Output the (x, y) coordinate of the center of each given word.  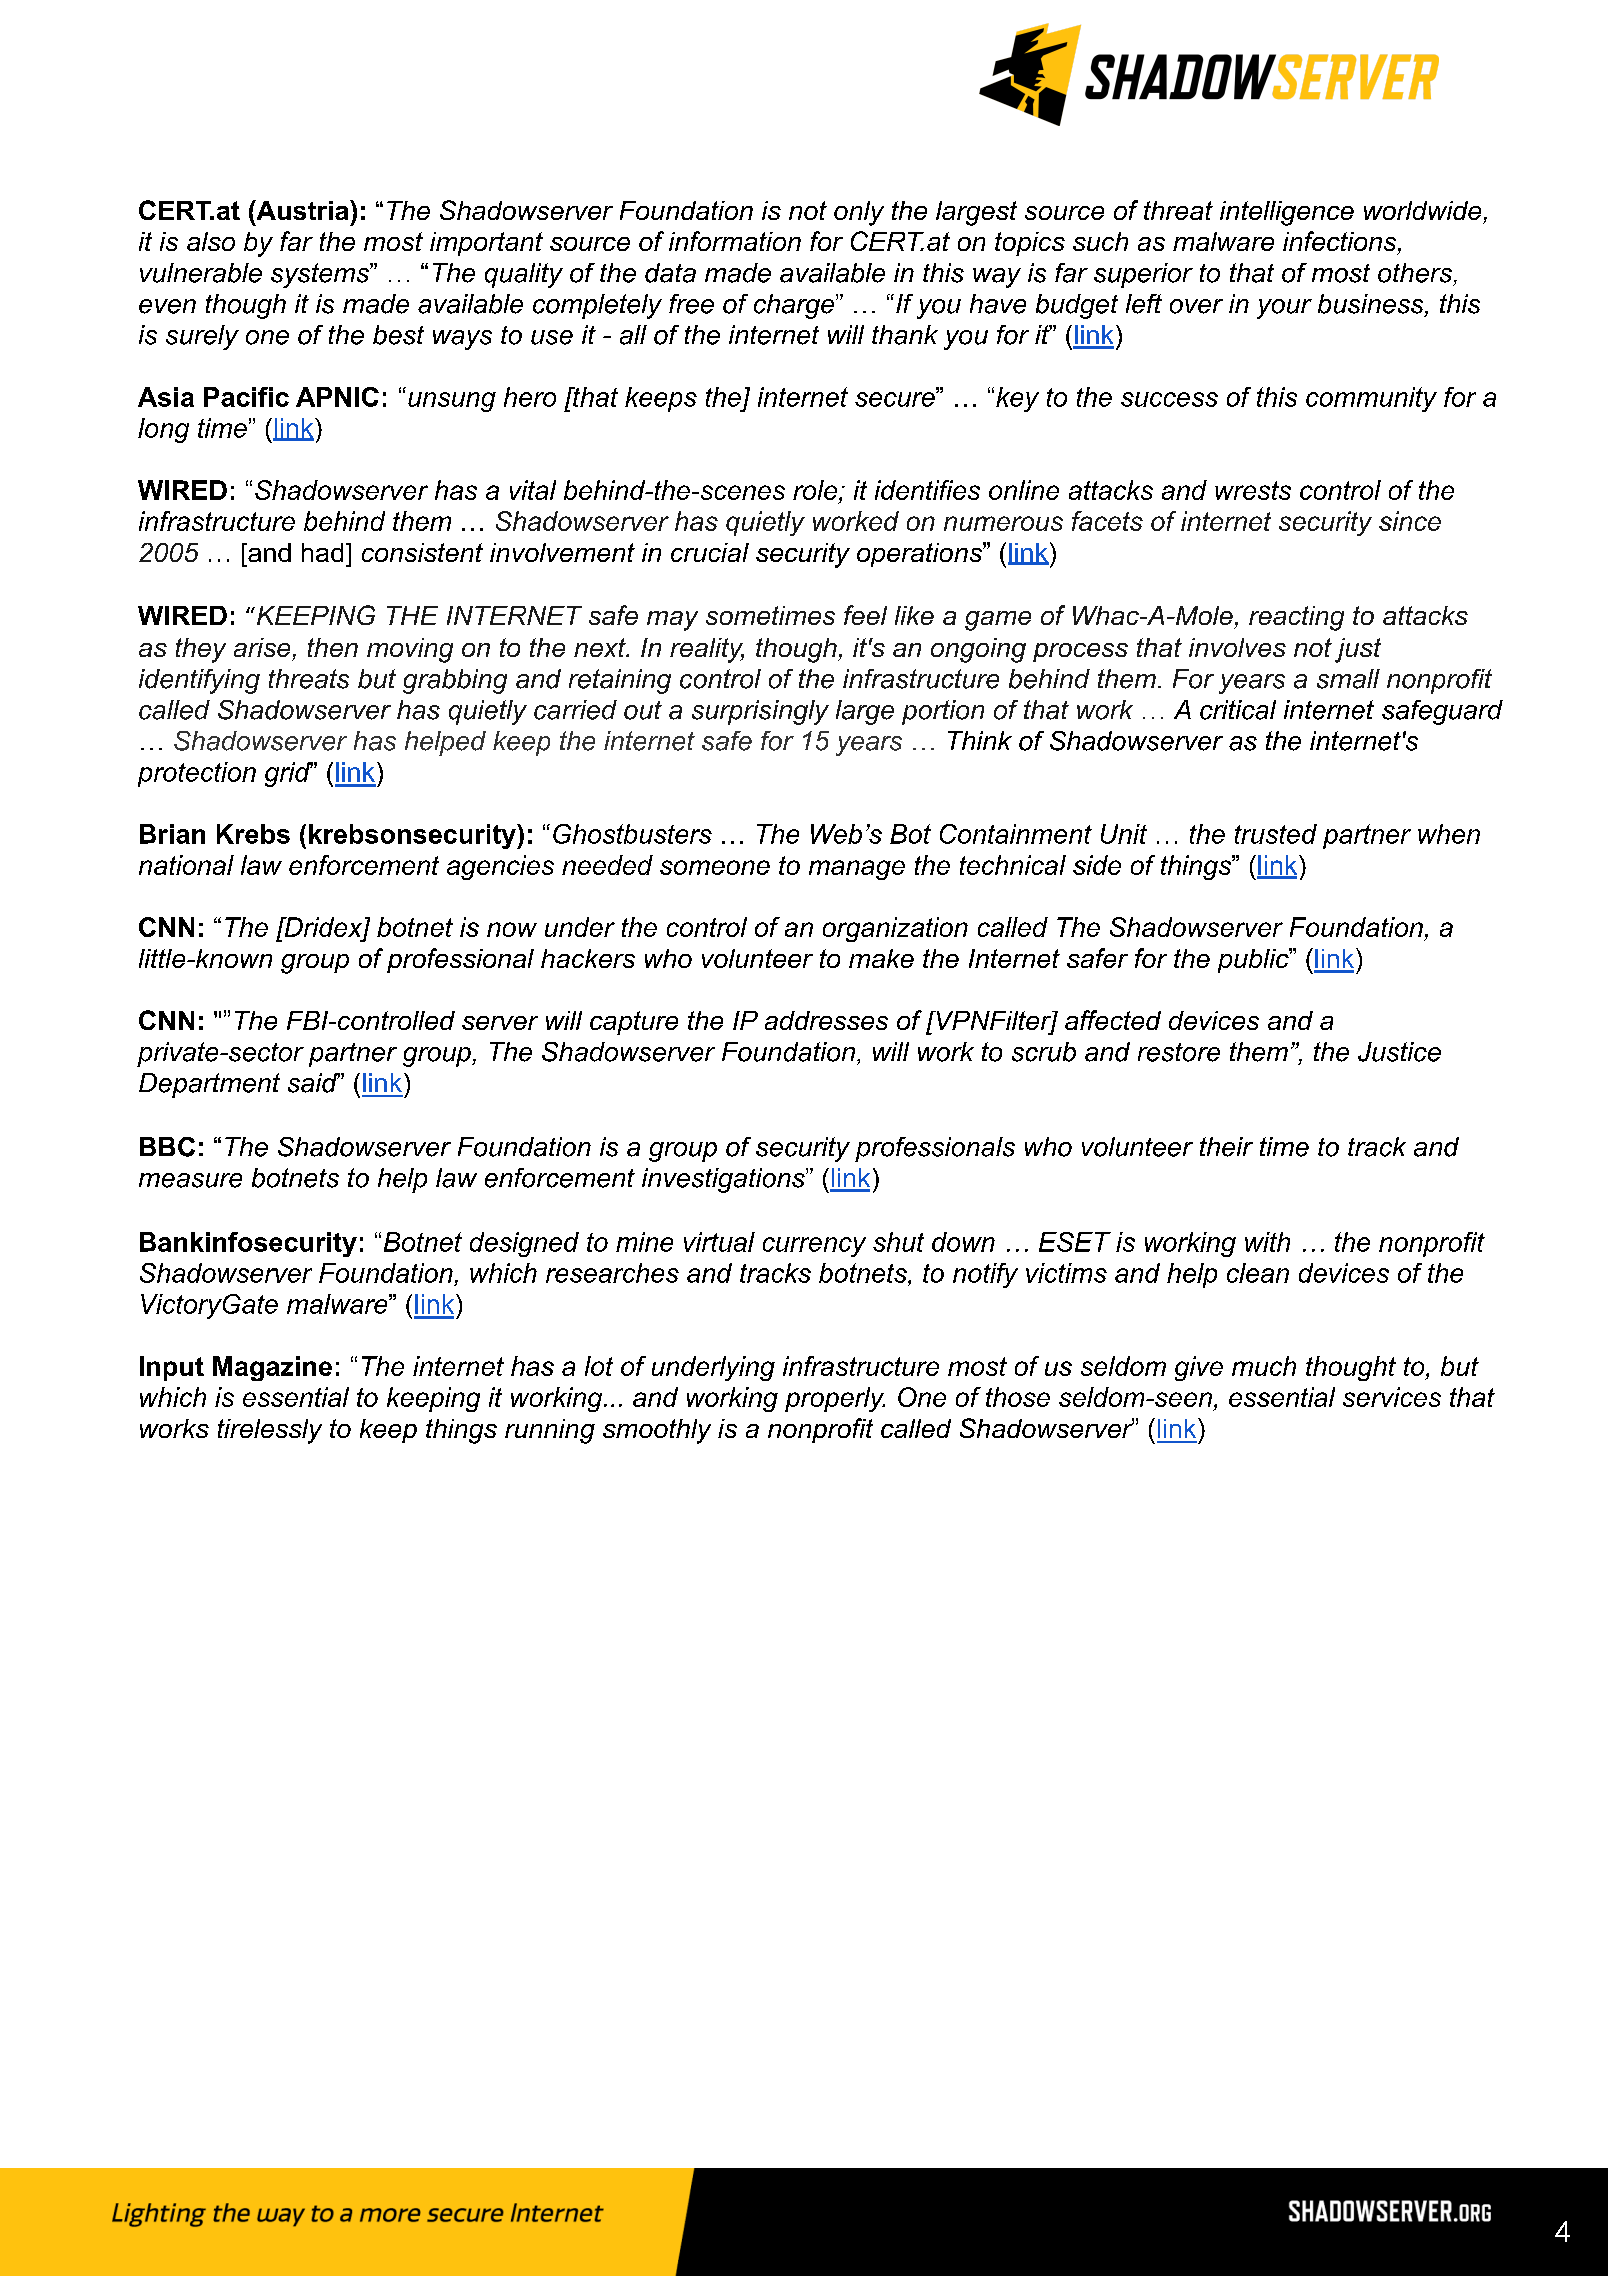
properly (835, 1399)
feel (865, 615)
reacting (1296, 618)
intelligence (1287, 213)
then (333, 647)
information (735, 241)
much (1264, 1366)
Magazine (272, 1368)
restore (1179, 1052)
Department (209, 1085)
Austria (302, 210)
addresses (826, 1020)
